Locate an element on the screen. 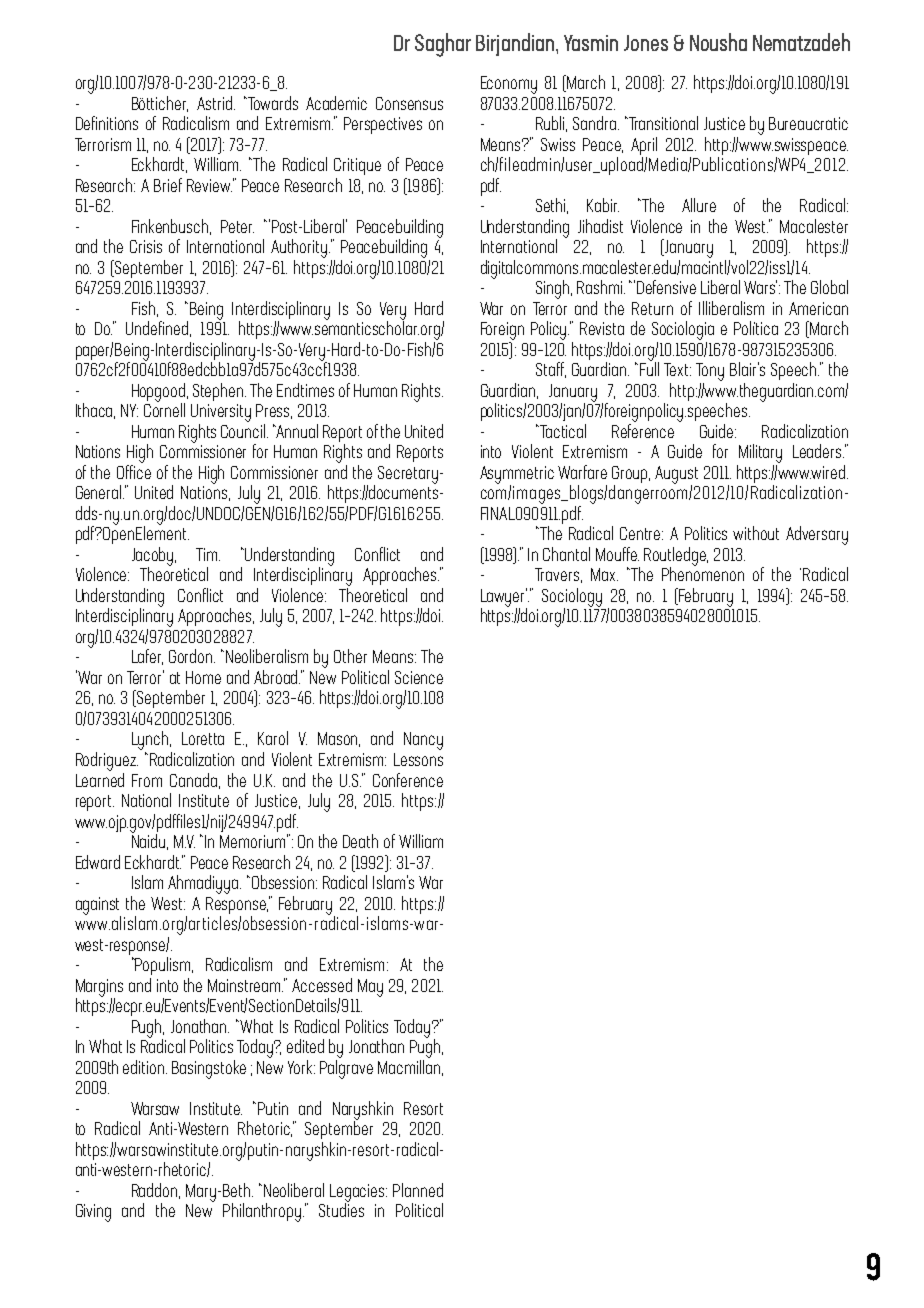  Conference is located at coordinates (408, 780).
